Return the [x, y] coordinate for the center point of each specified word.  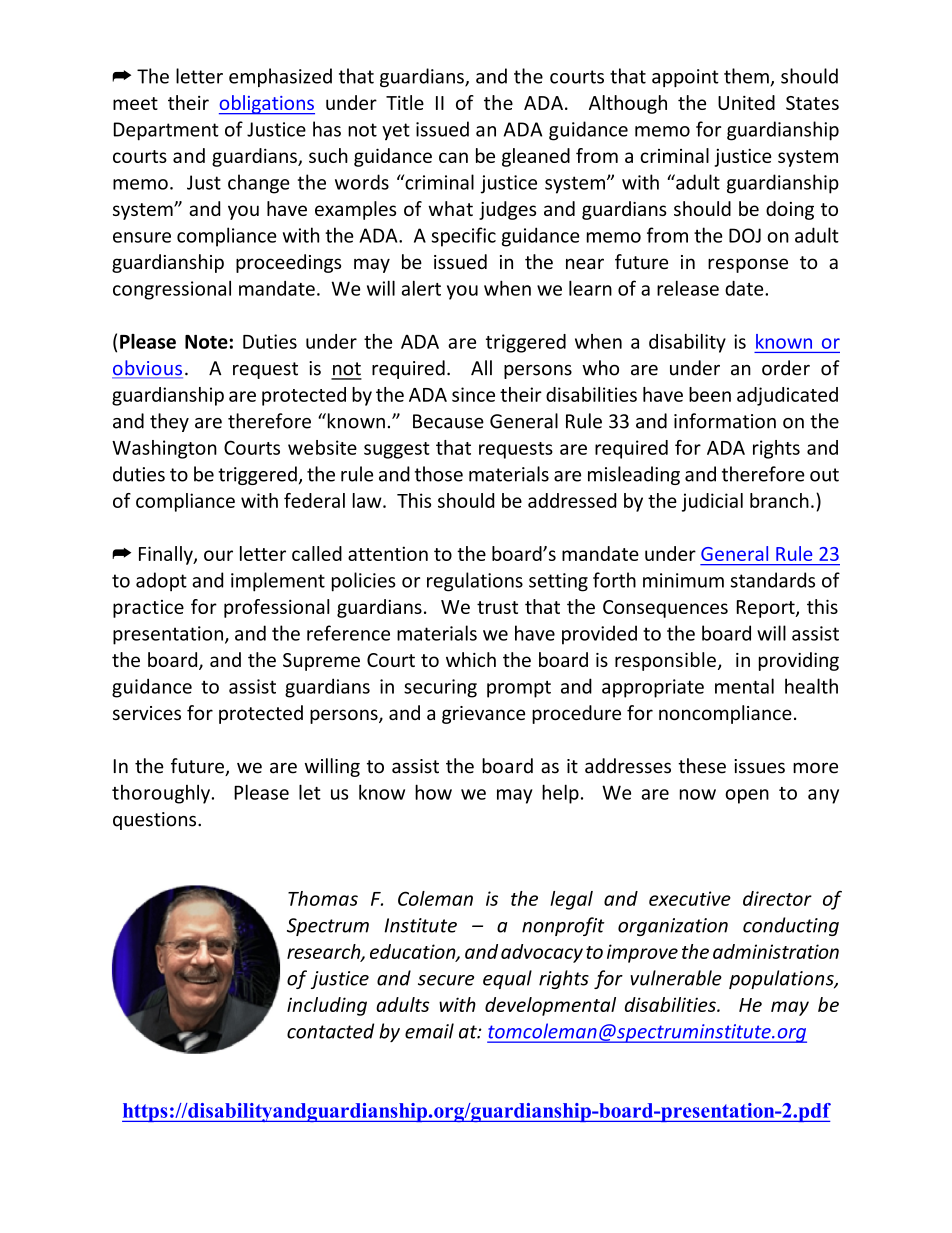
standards [773, 580]
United [746, 102]
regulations [475, 582]
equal [507, 979]
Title [405, 102]
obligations [267, 105]
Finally [167, 555]
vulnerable [676, 978]
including [327, 1006]
